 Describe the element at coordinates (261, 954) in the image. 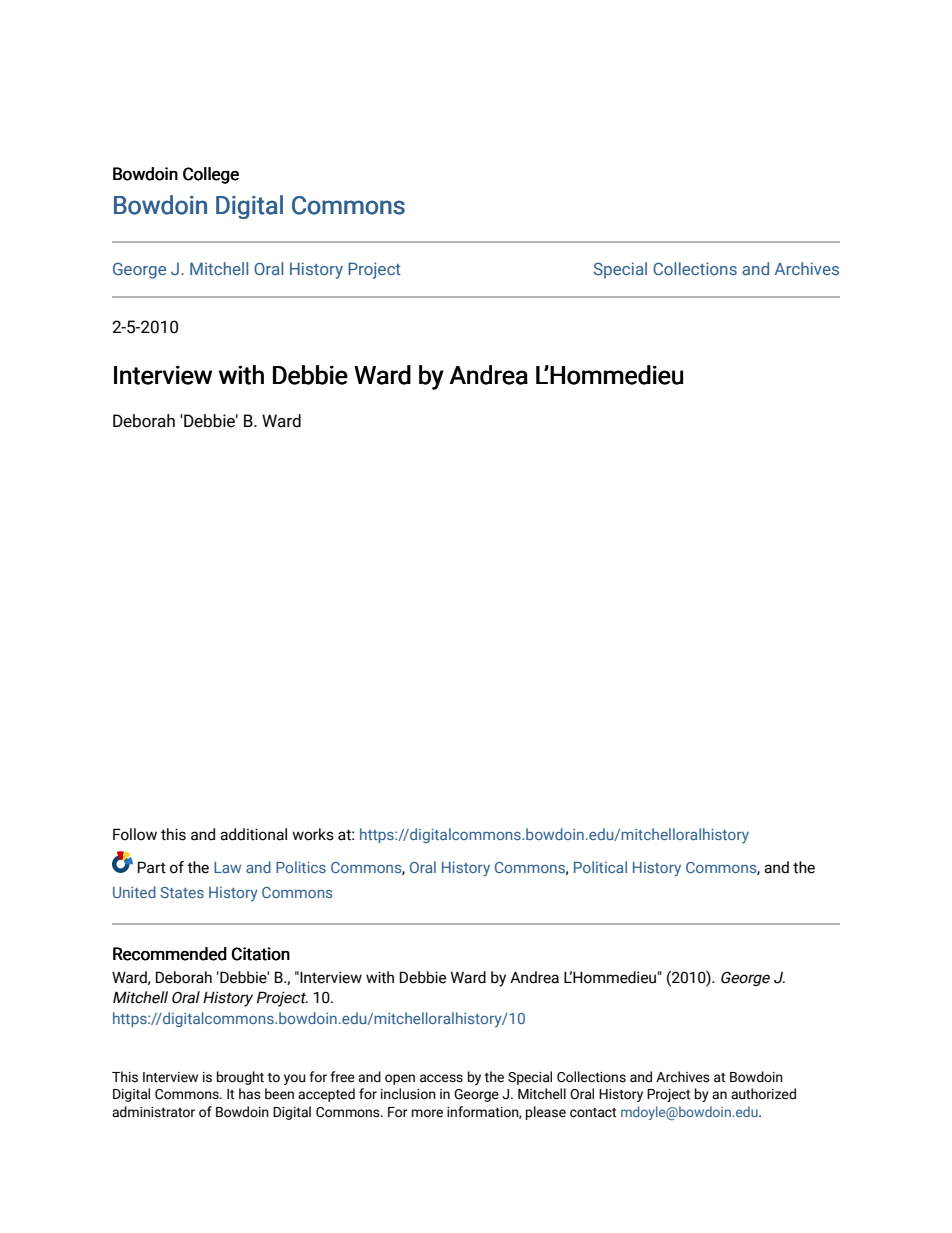

I see `Citation` at that location.
